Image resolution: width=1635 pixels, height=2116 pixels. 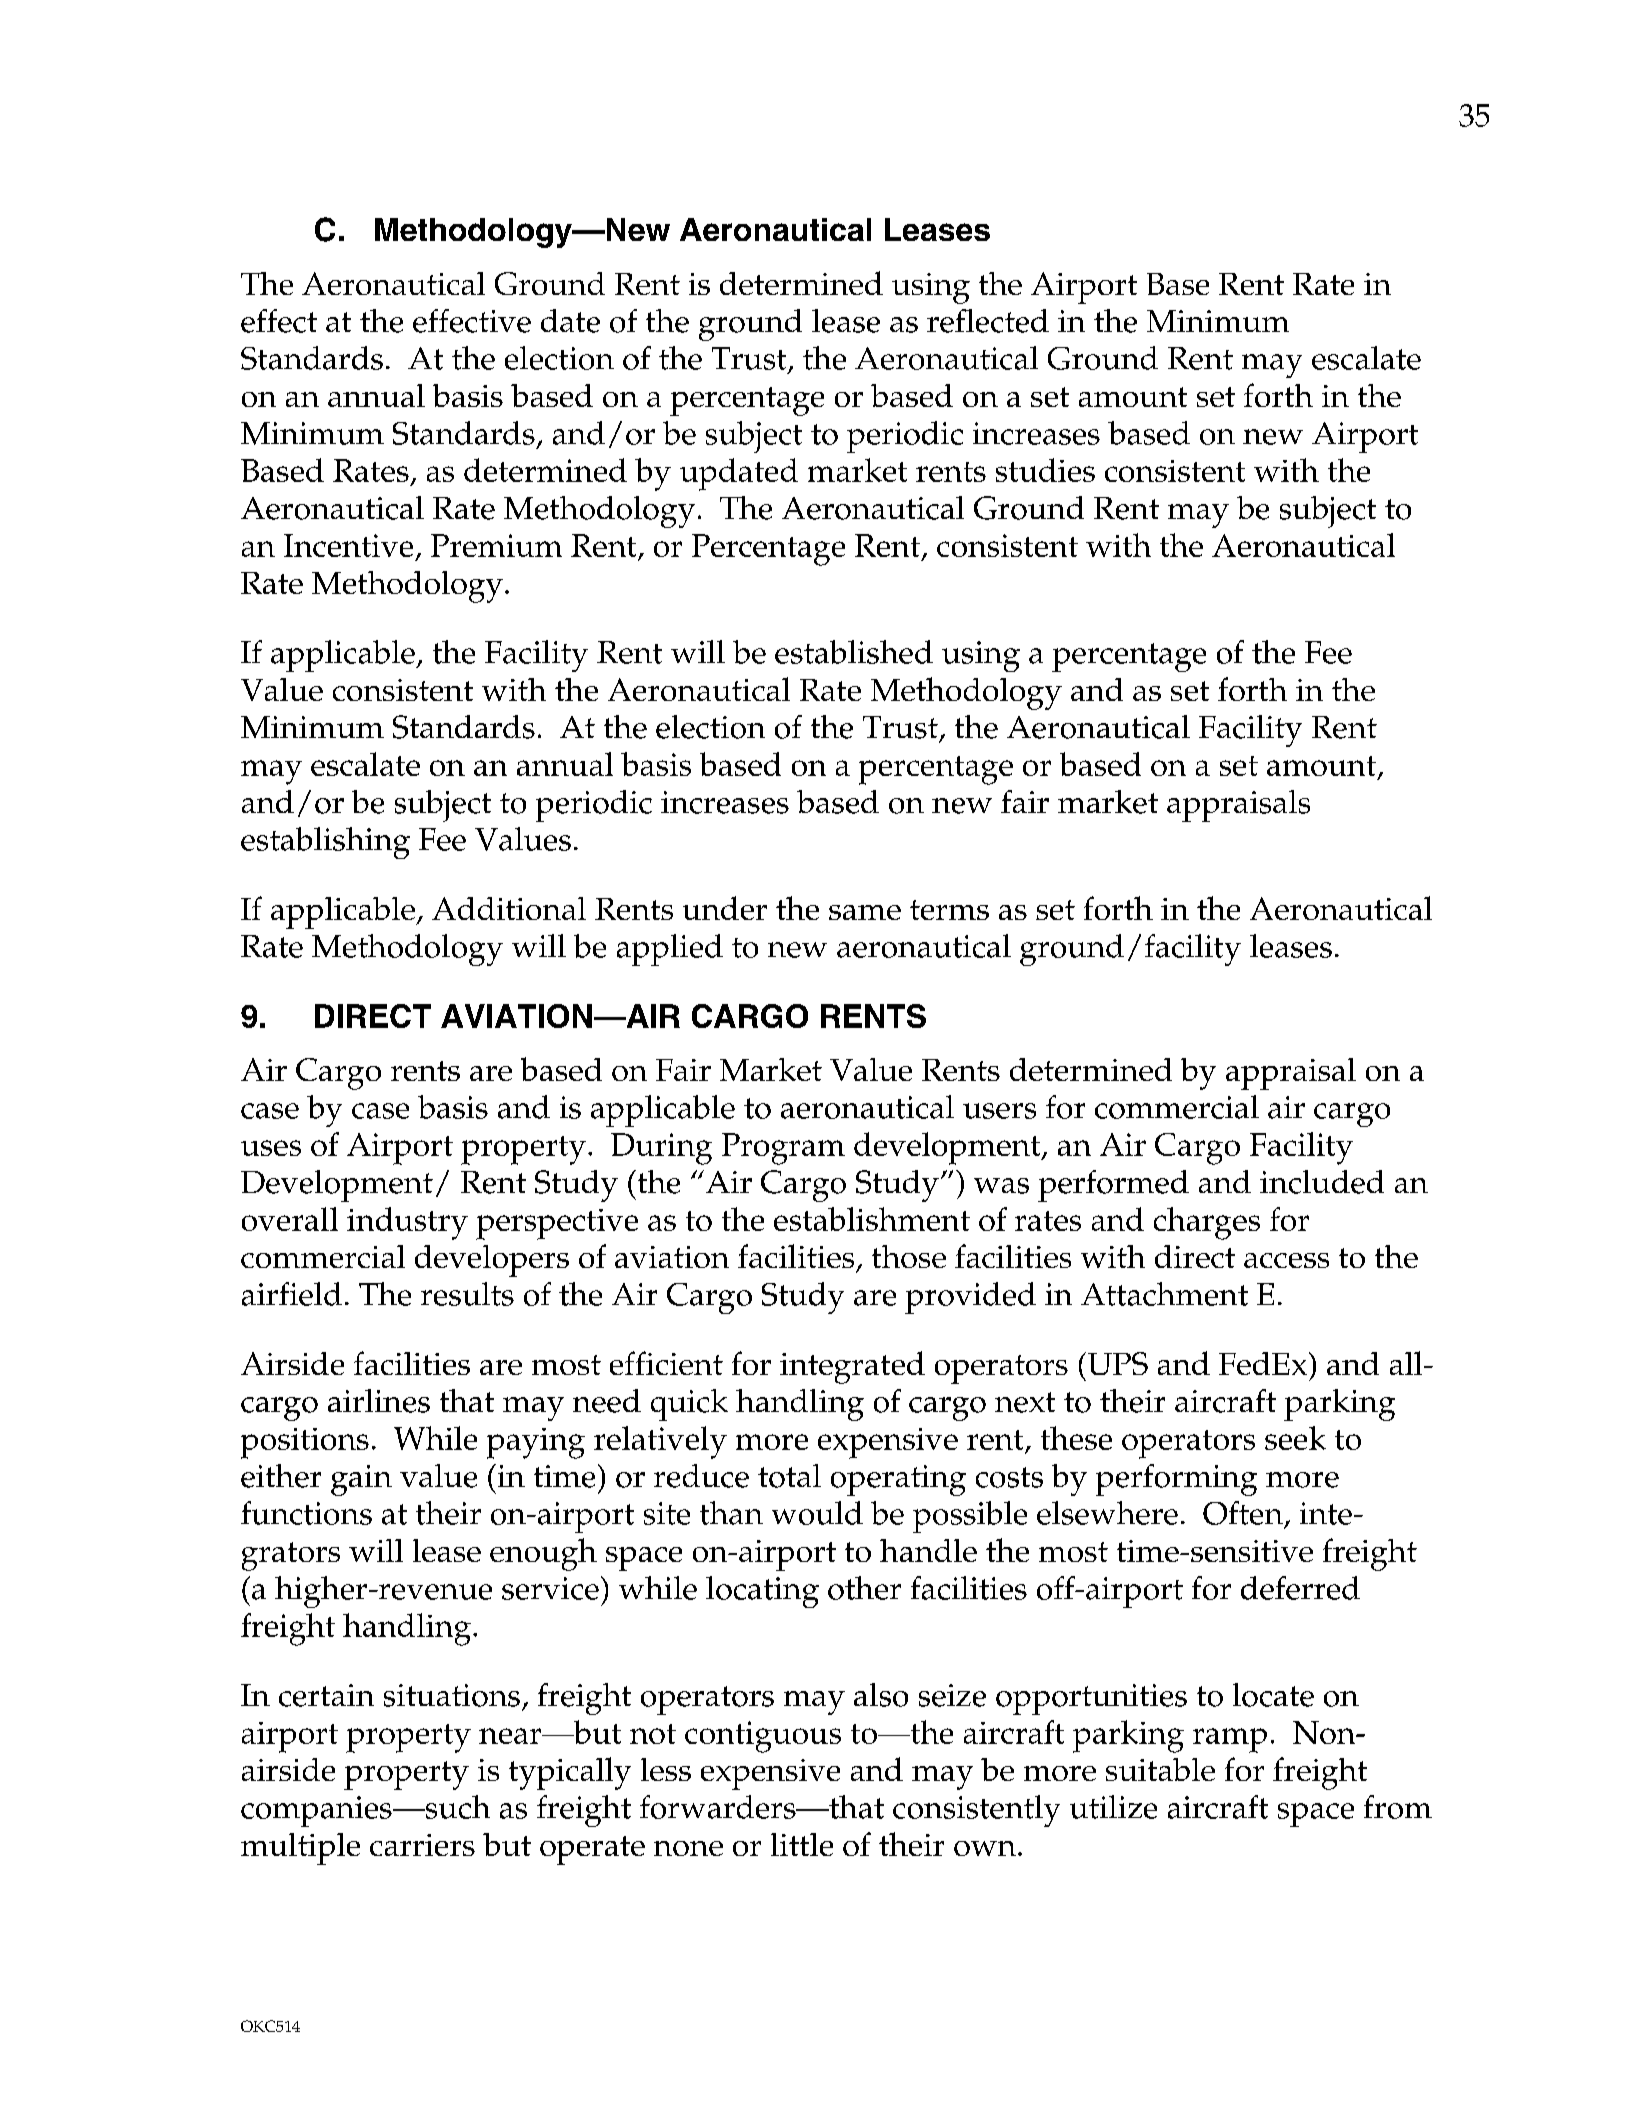 I want to click on little, so click(x=802, y=1844).
